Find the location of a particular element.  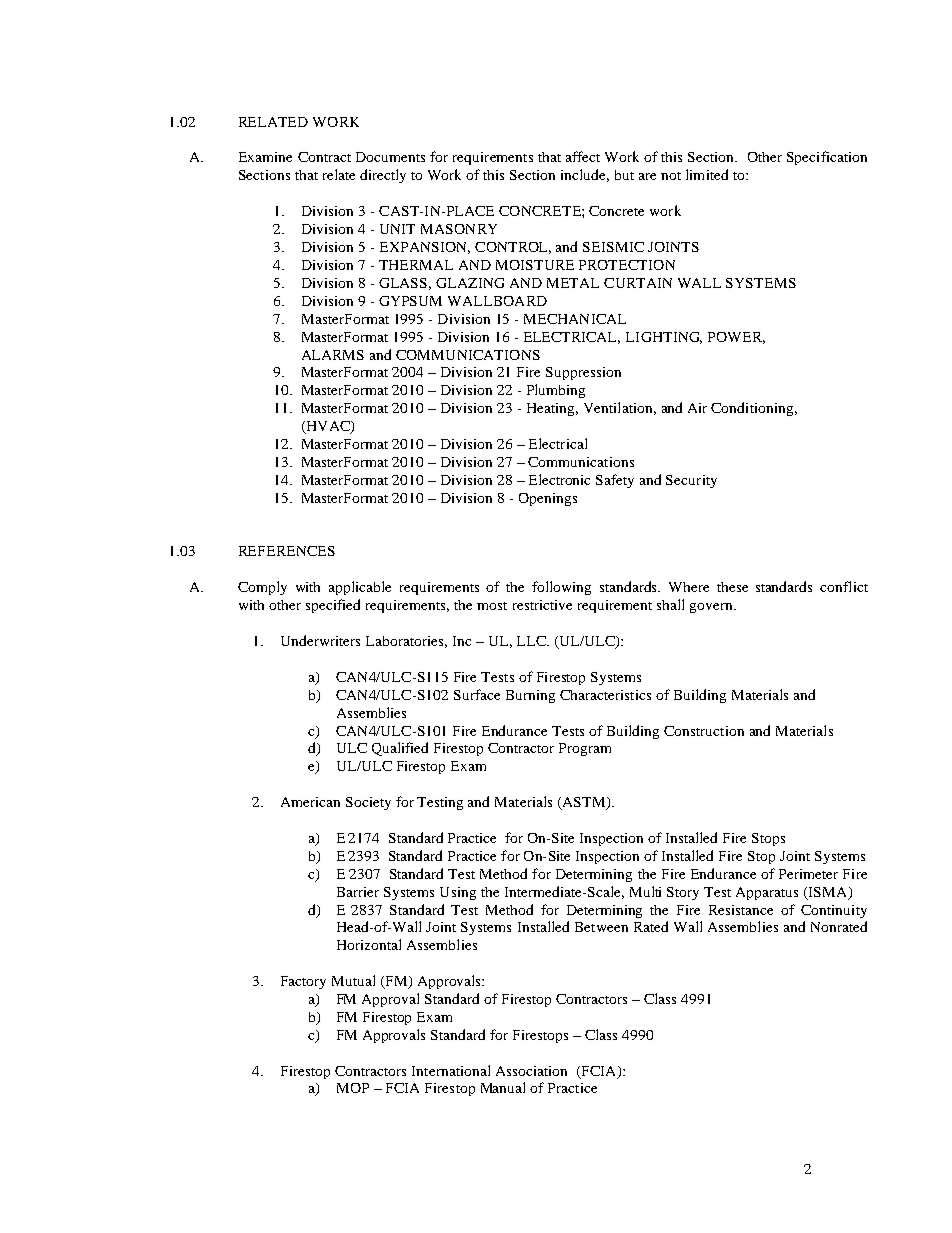

these is located at coordinates (732, 587).
